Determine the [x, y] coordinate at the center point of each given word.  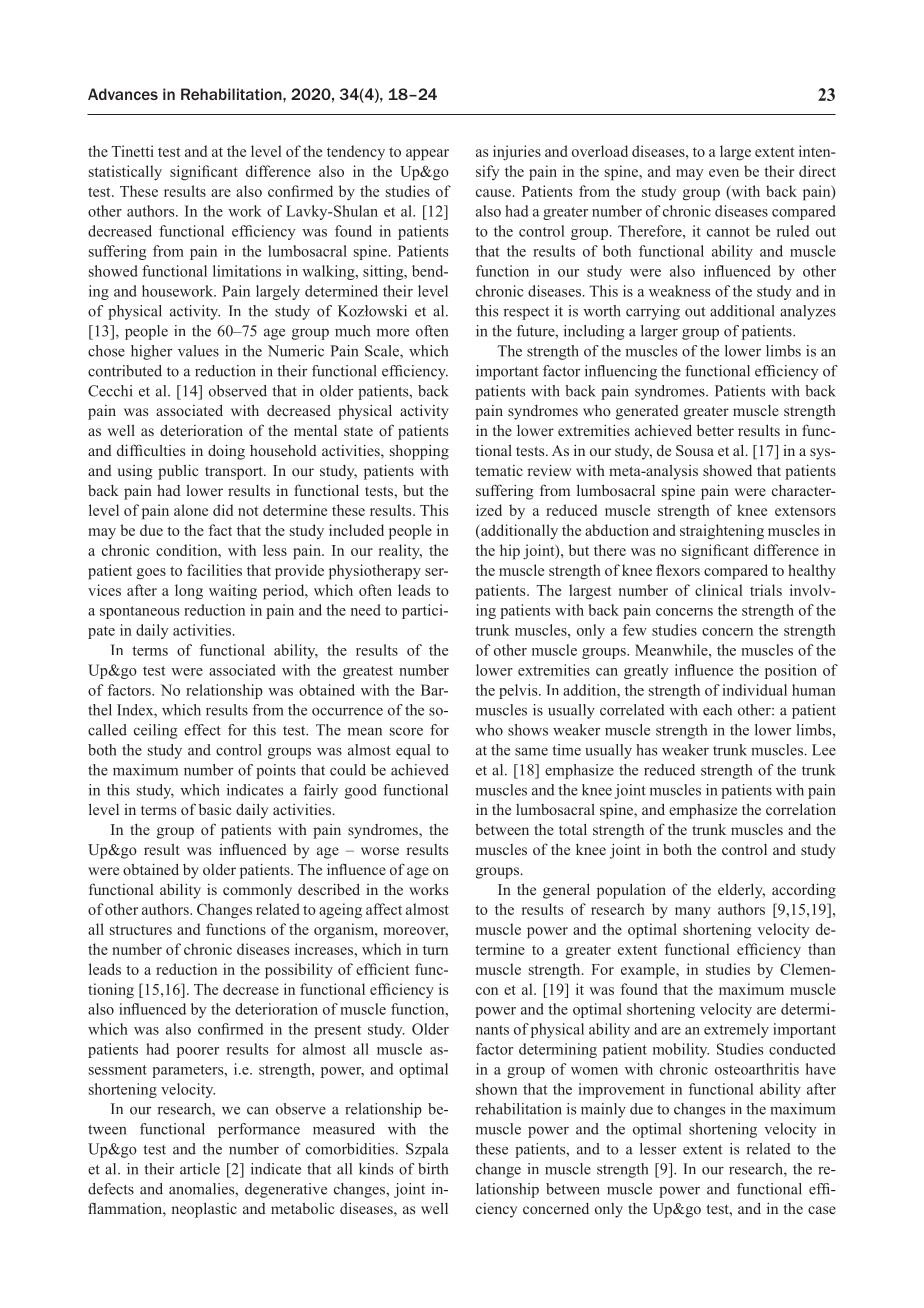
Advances [123, 94]
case [822, 1210]
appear [427, 155]
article [200, 1169]
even [724, 173]
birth [433, 1169]
